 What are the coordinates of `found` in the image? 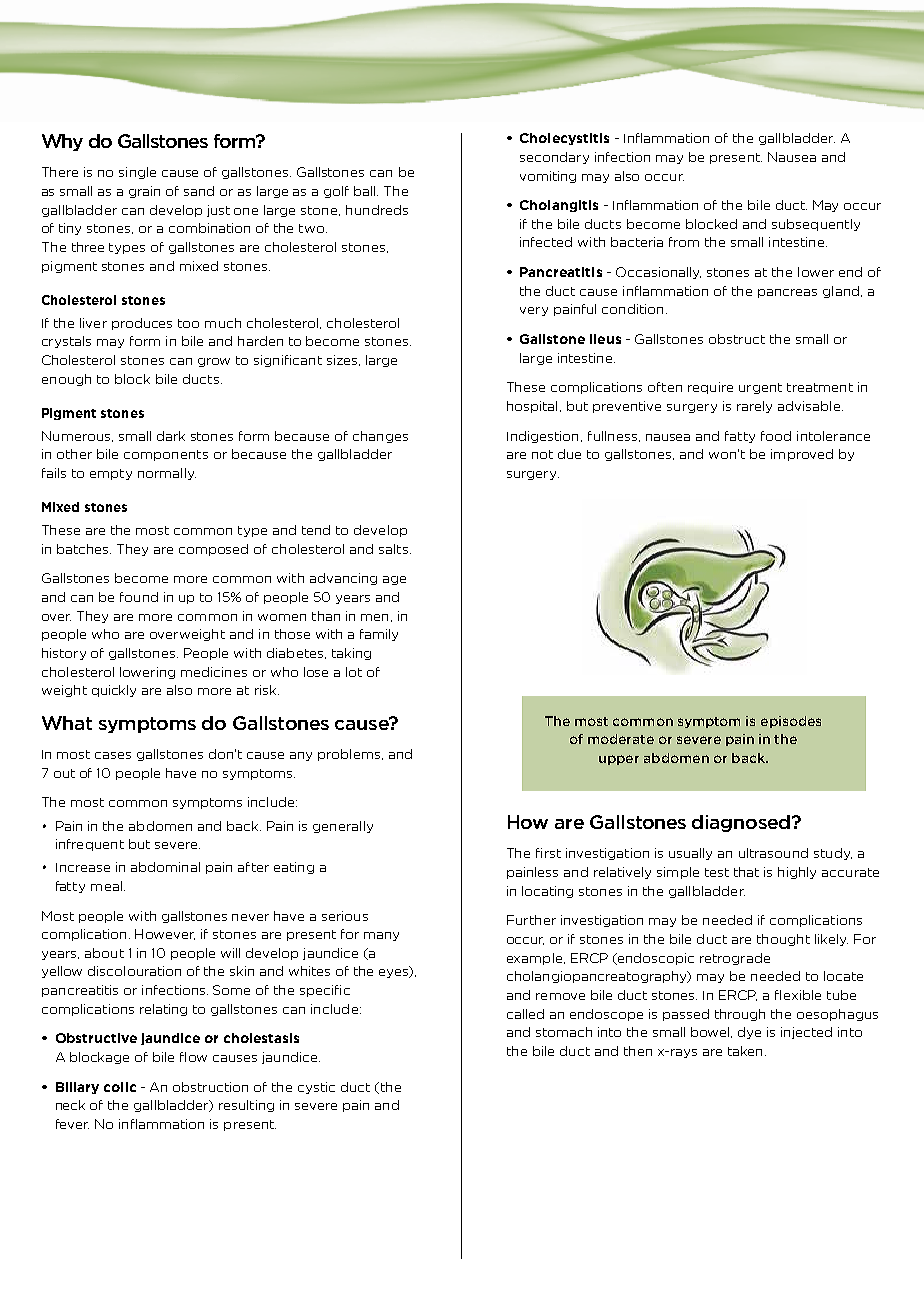 It's located at (139, 597).
